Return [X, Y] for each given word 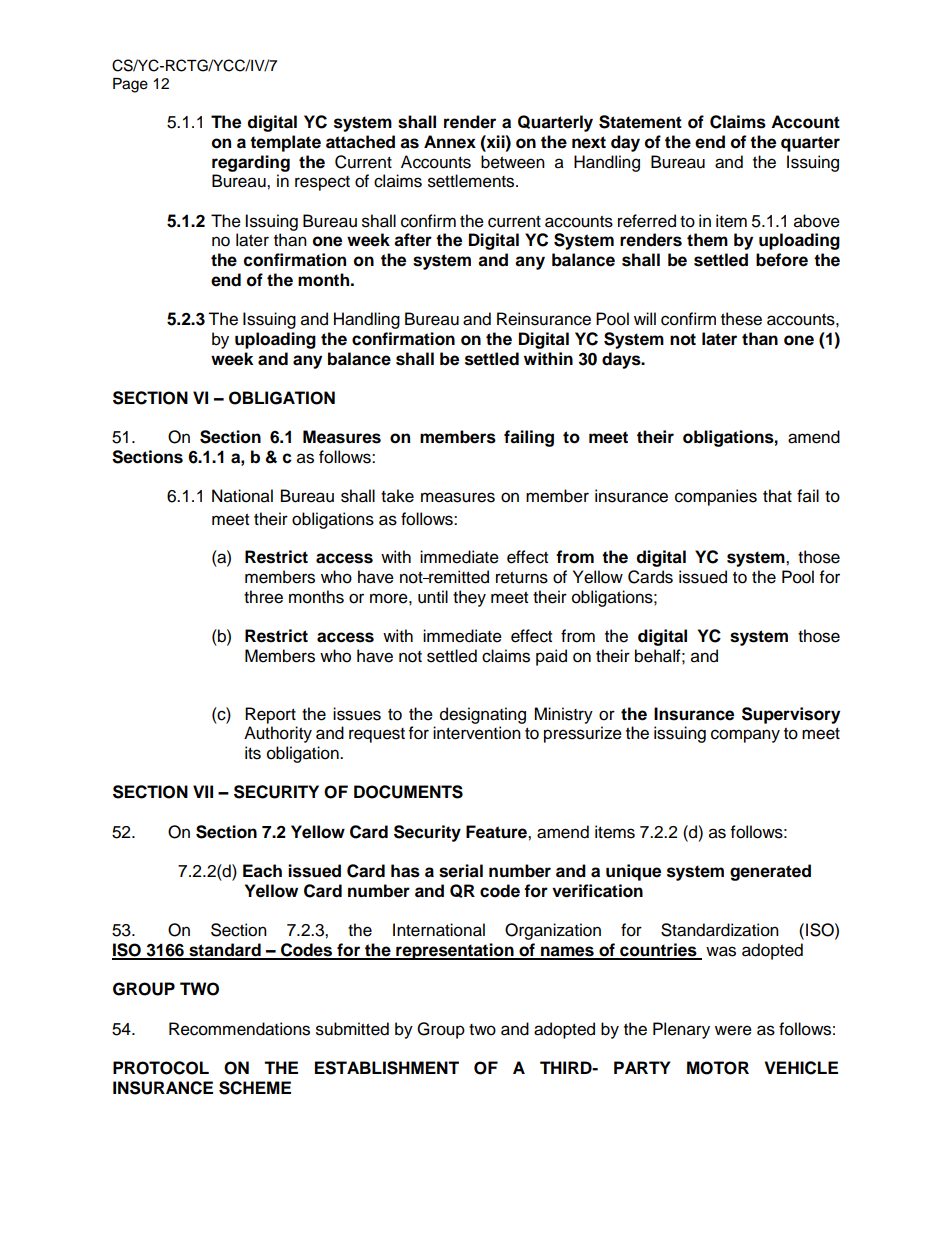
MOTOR [718, 1068]
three [263, 597]
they [469, 598]
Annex [450, 142]
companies [716, 497]
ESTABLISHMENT [387, 1068]
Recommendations [239, 1029]
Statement [640, 122]
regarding [251, 163]
